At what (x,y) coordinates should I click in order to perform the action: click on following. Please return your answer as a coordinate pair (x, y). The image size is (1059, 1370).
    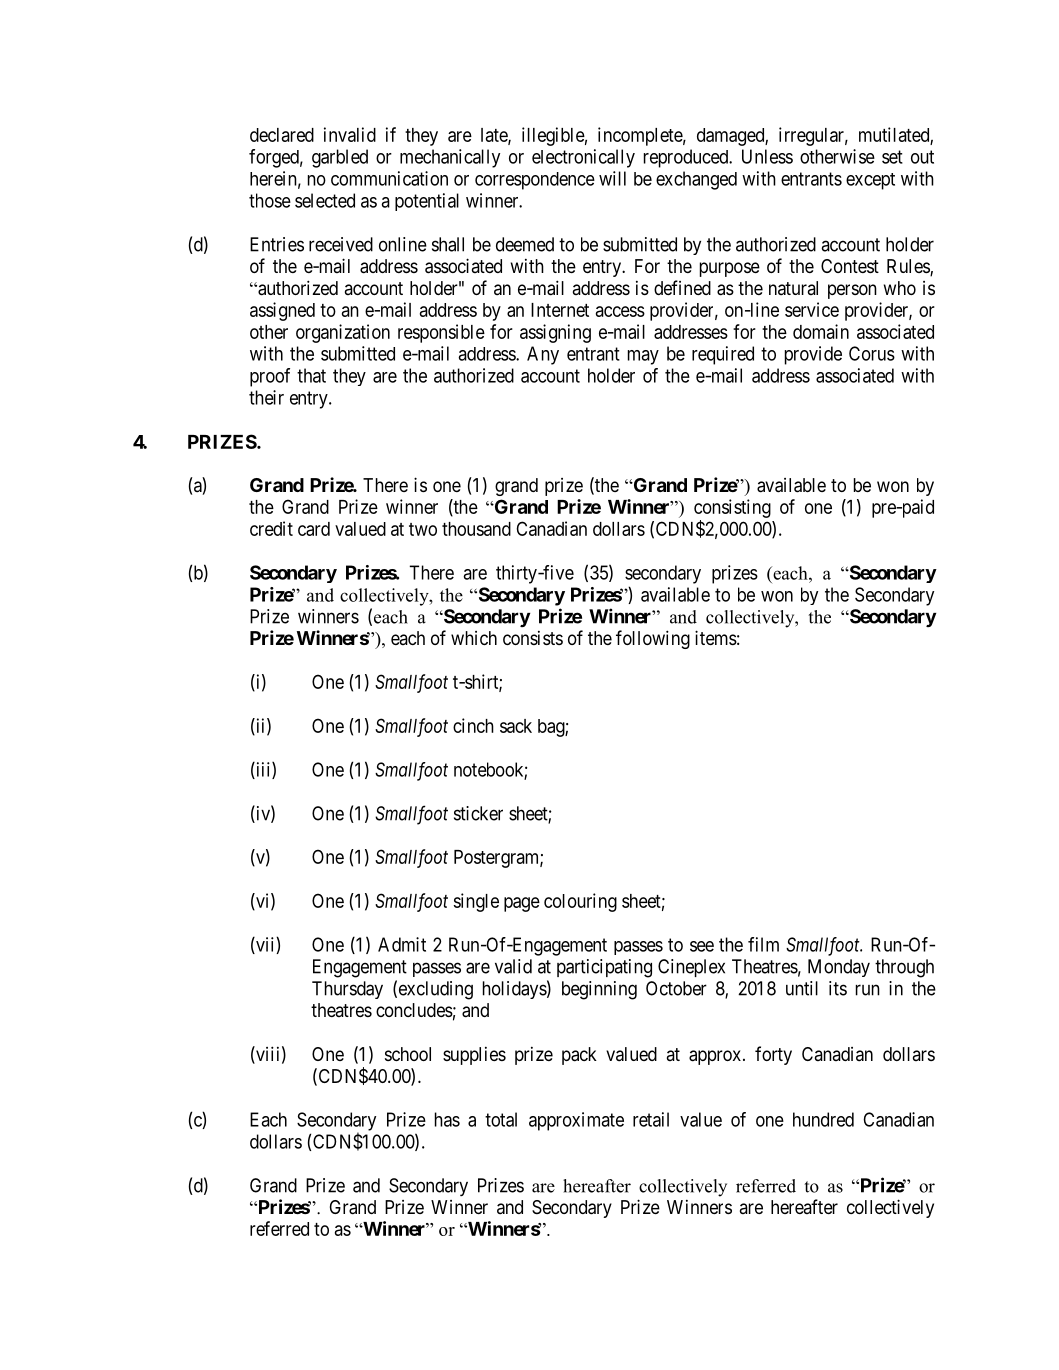
    Looking at the image, I should click on (653, 639).
